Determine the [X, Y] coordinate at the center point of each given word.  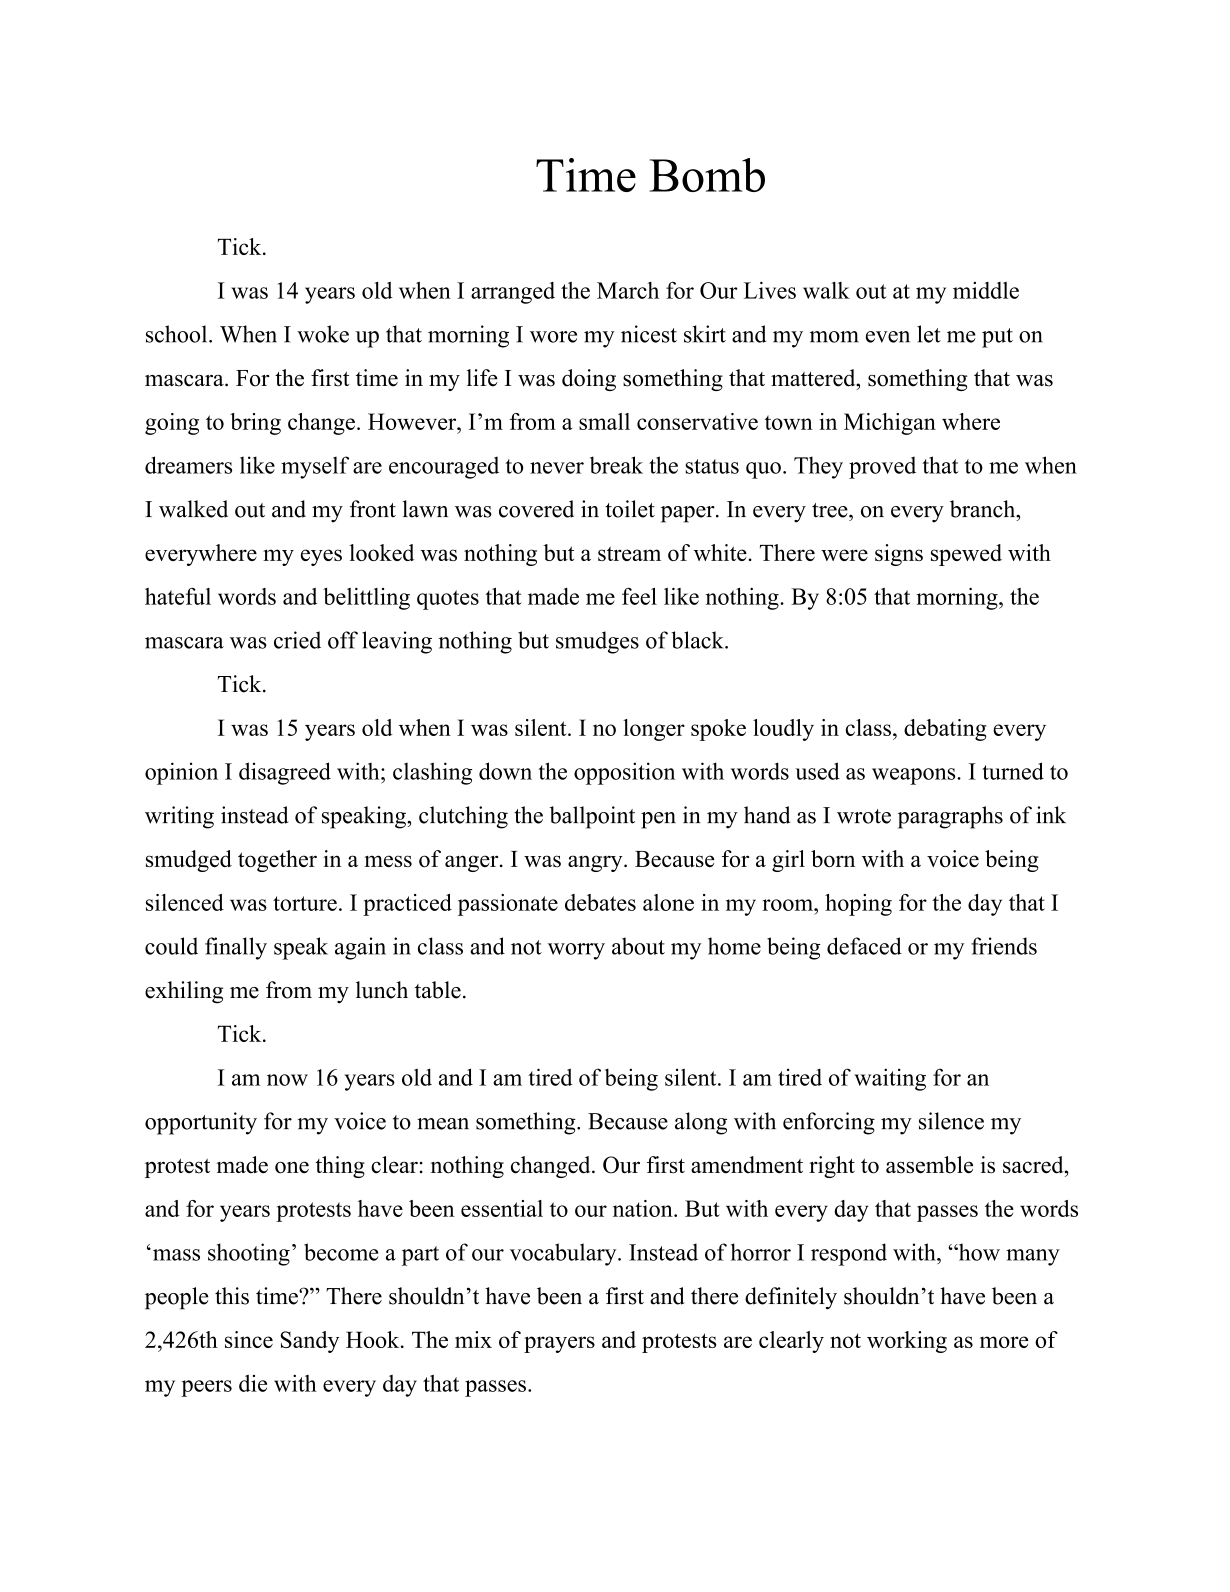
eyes [321, 557]
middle [986, 290]
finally [236, 948]
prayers [559, 1344]
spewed [966, 555]
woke [323, 334]
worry [576, 951]
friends [1004, 946]
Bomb [707, 175]
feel [639, 596]
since [249, 1339]
